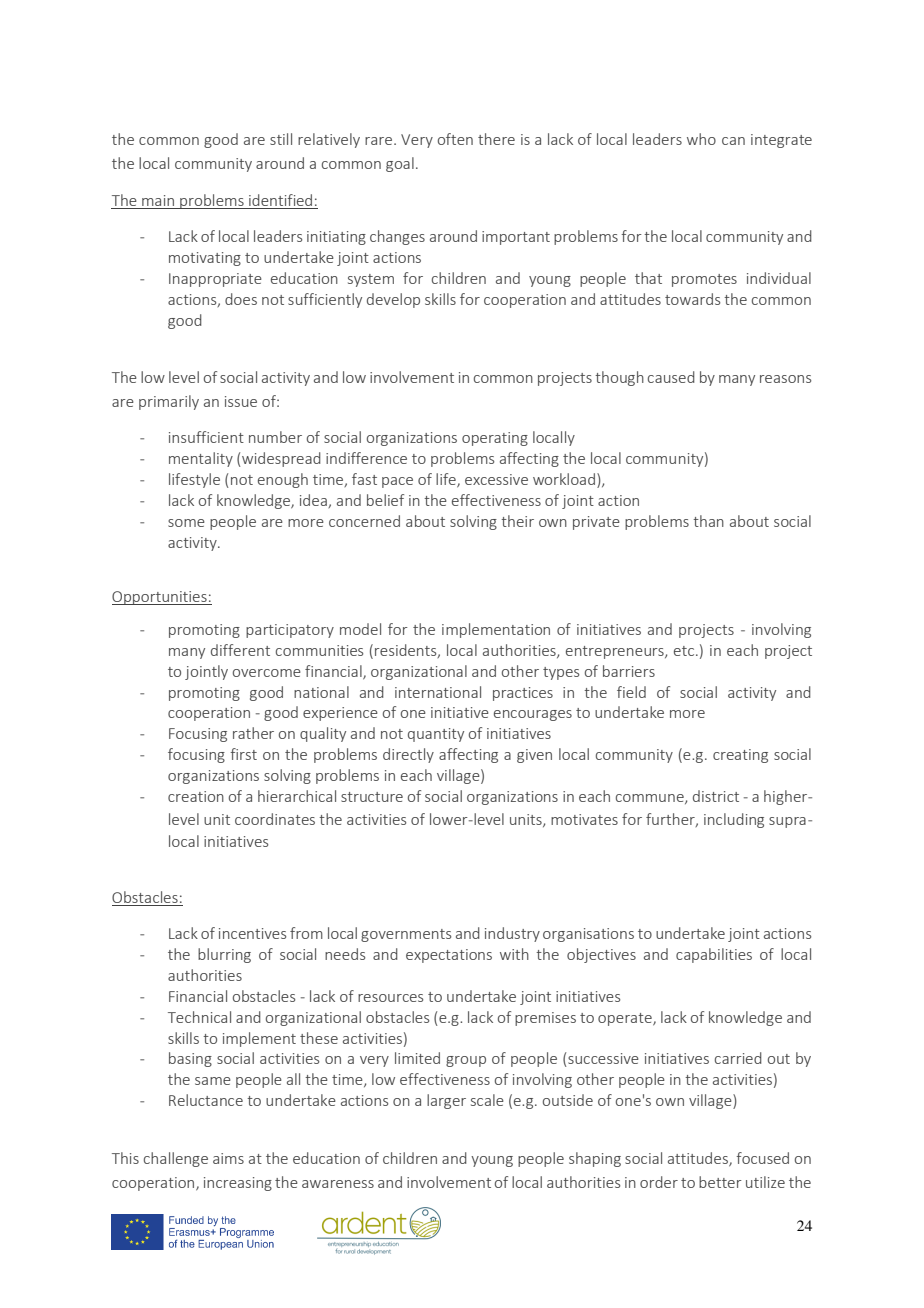 This screenshot has height=1308, width=924. Describe the element at coordinates (496, 479) in the screenshot. I see `excessive` at that location.
